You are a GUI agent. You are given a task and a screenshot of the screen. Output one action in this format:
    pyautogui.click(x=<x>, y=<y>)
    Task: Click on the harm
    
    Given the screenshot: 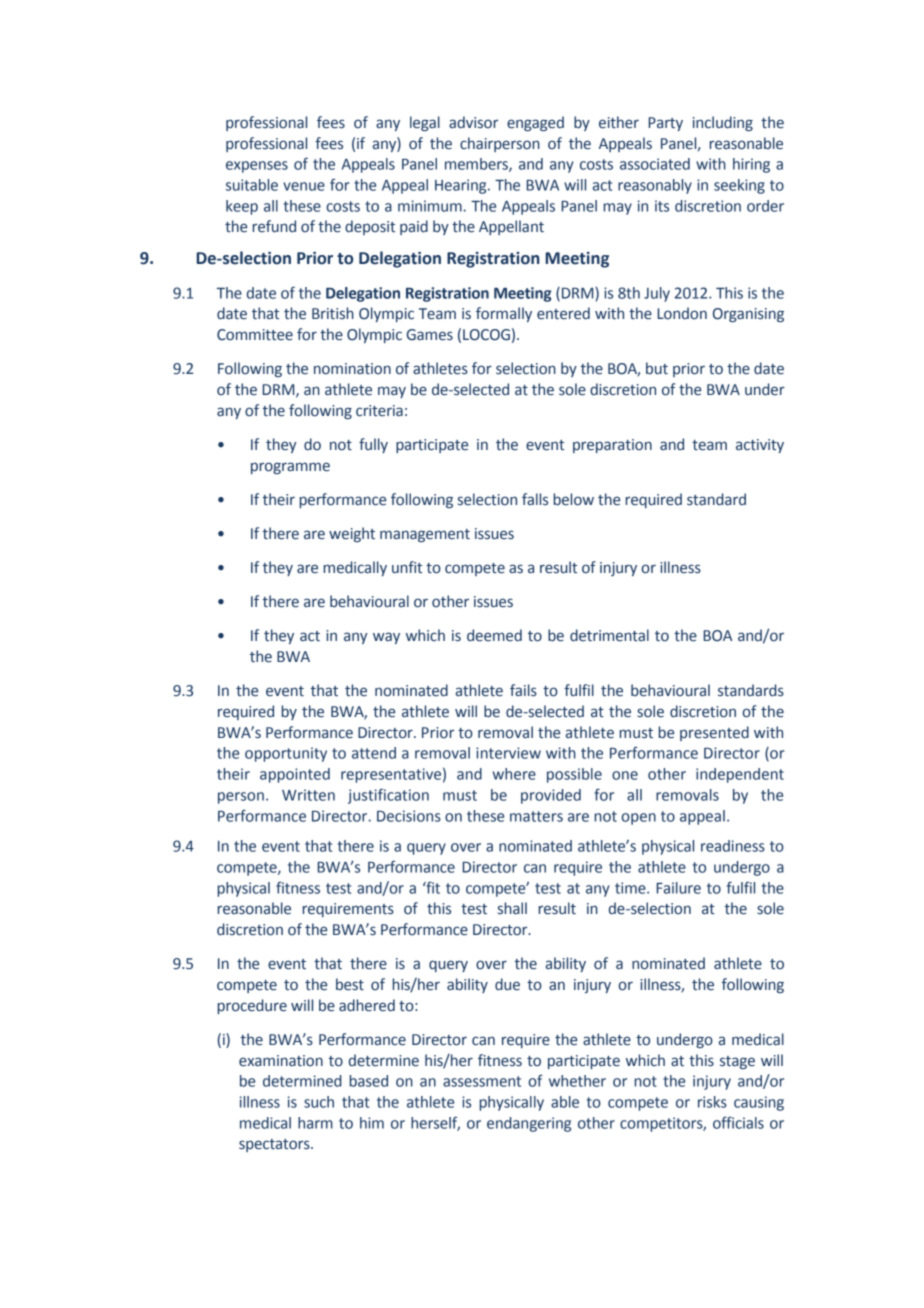 What is the action you would take?
    pyautogui.click(x=315, y=1123)
